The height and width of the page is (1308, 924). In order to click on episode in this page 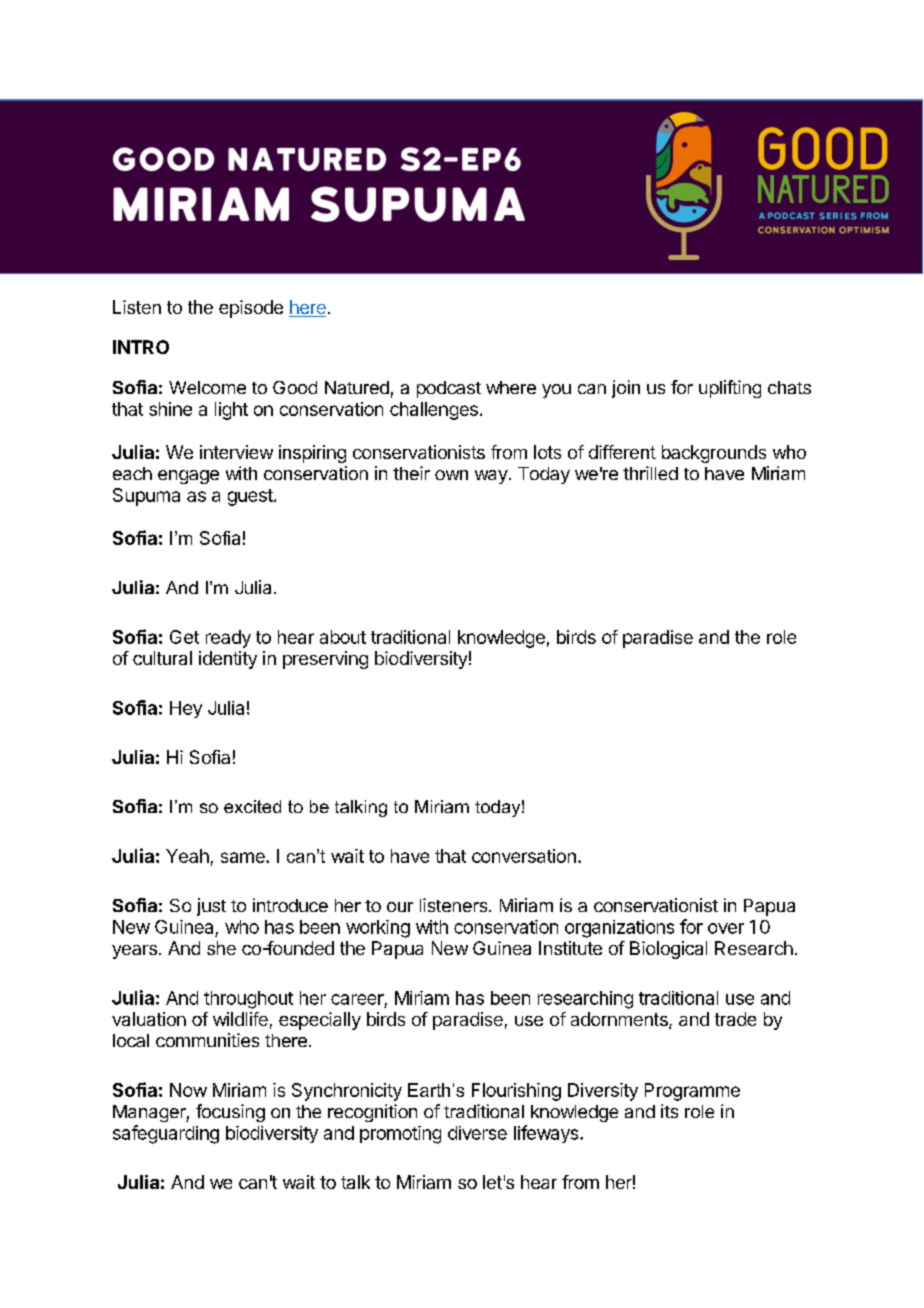, I will do `click(251, 309)`.
